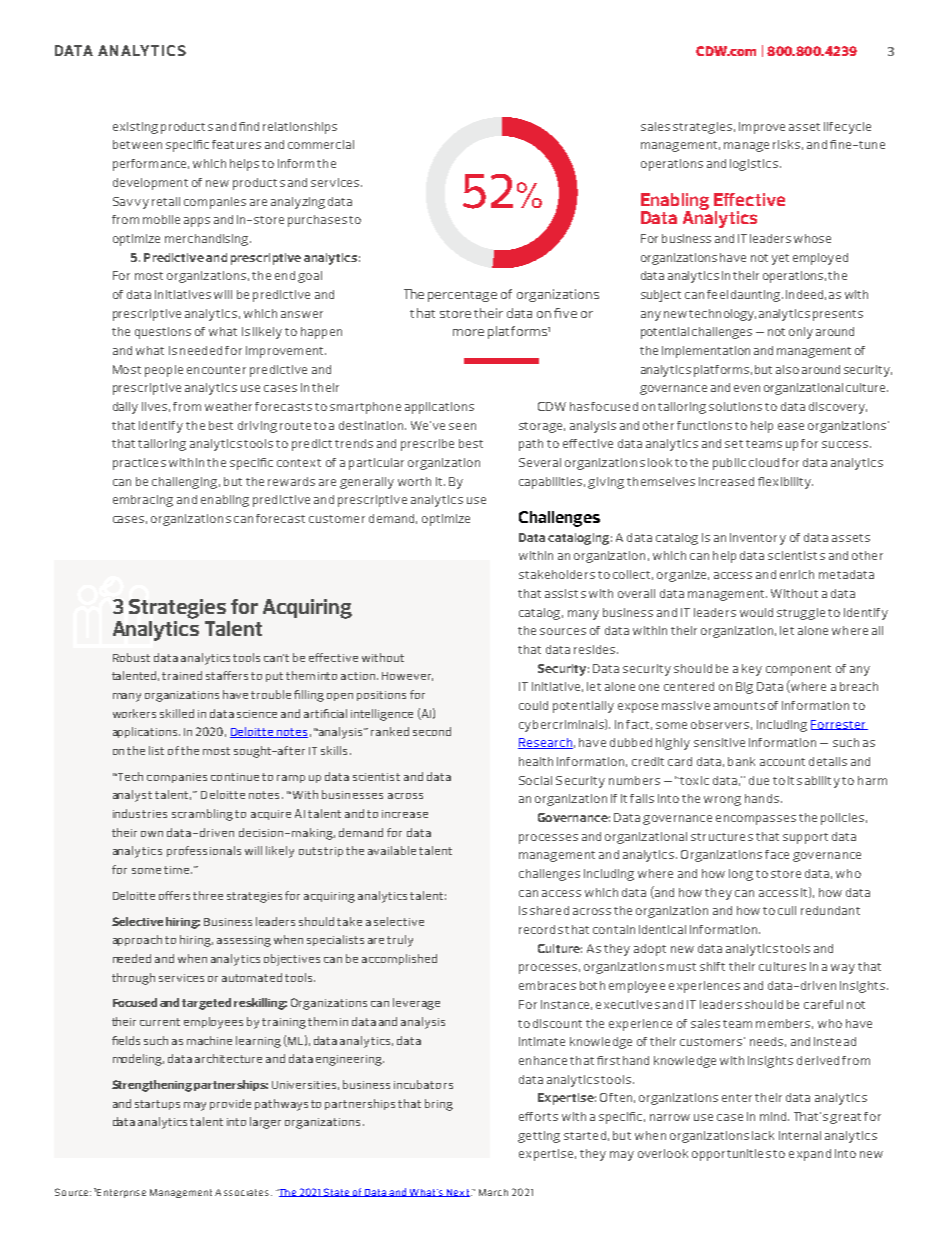 The height and width of the screenshot is (1233, 952). What do you see at coordinates (798, 670) in the screenshot?
I see `component` at bounding box center [798, 670].
